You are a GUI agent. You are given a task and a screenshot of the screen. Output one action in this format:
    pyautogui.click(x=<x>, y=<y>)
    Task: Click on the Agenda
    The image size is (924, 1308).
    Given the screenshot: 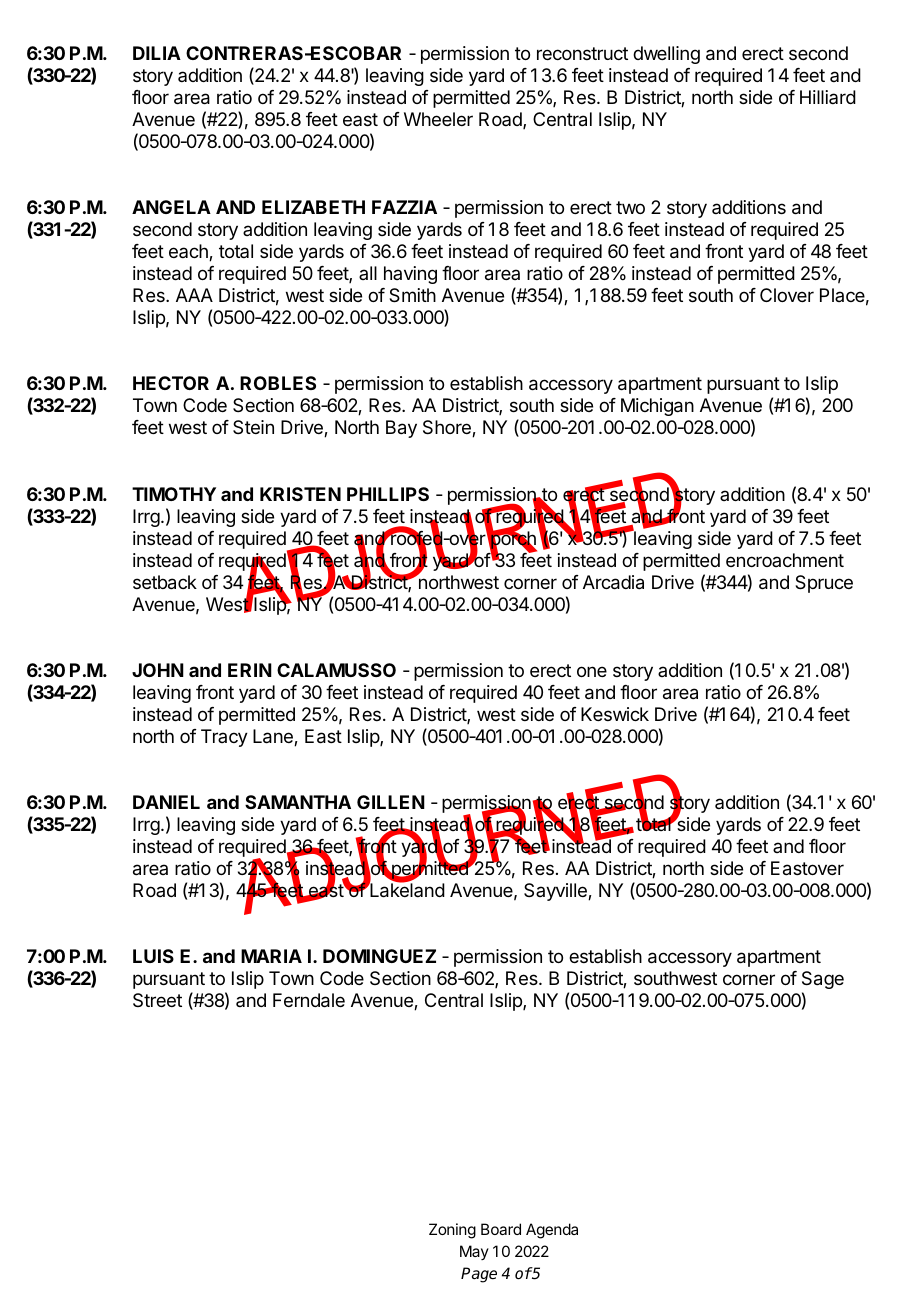 What is the action you would take?
    pyautogui.click(x=552, y=1231)
